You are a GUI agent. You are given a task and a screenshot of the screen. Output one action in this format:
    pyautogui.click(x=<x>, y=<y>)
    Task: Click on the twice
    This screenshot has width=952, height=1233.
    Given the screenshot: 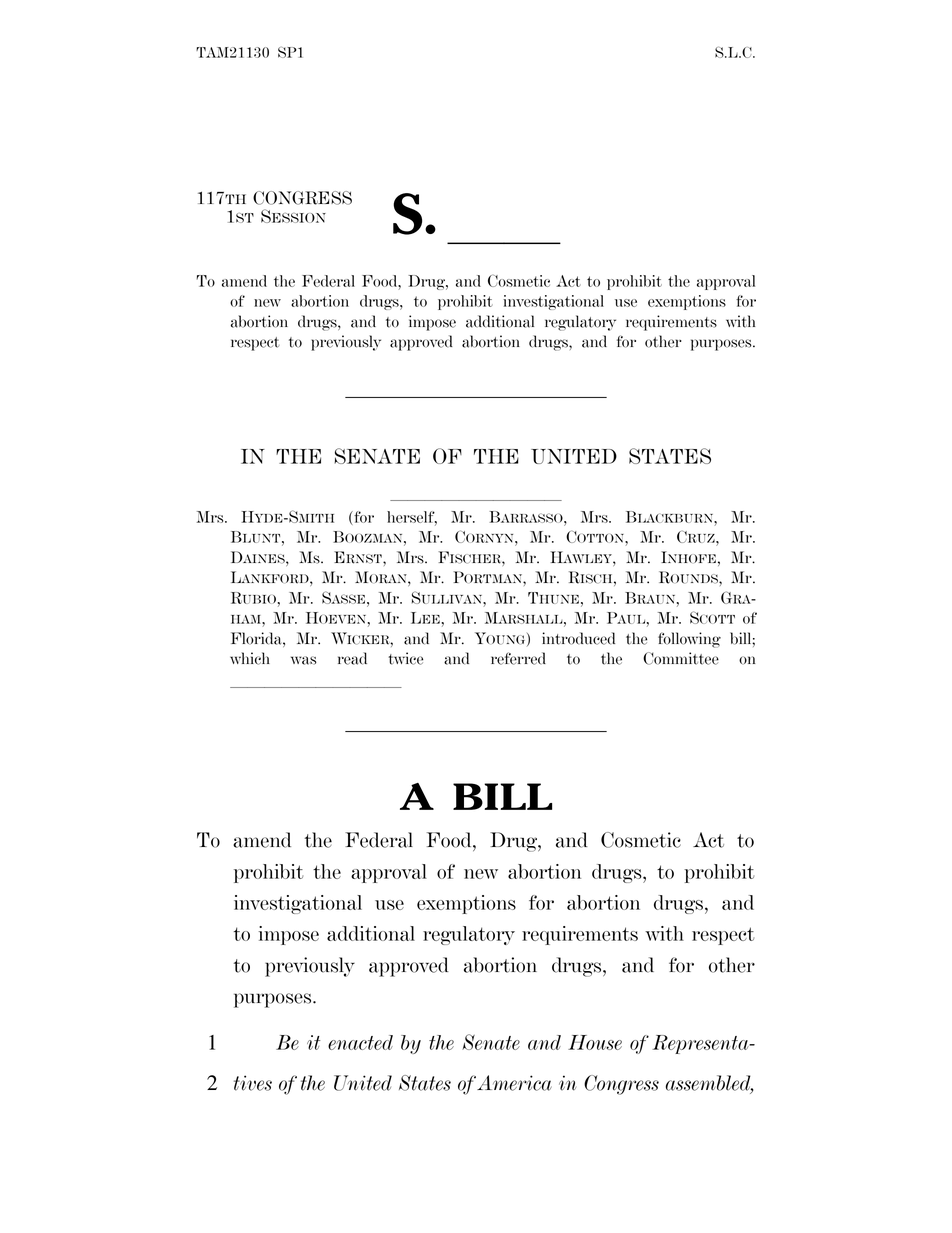 What is the action you would take?
    pyautogui.click(x=405, y=658)
